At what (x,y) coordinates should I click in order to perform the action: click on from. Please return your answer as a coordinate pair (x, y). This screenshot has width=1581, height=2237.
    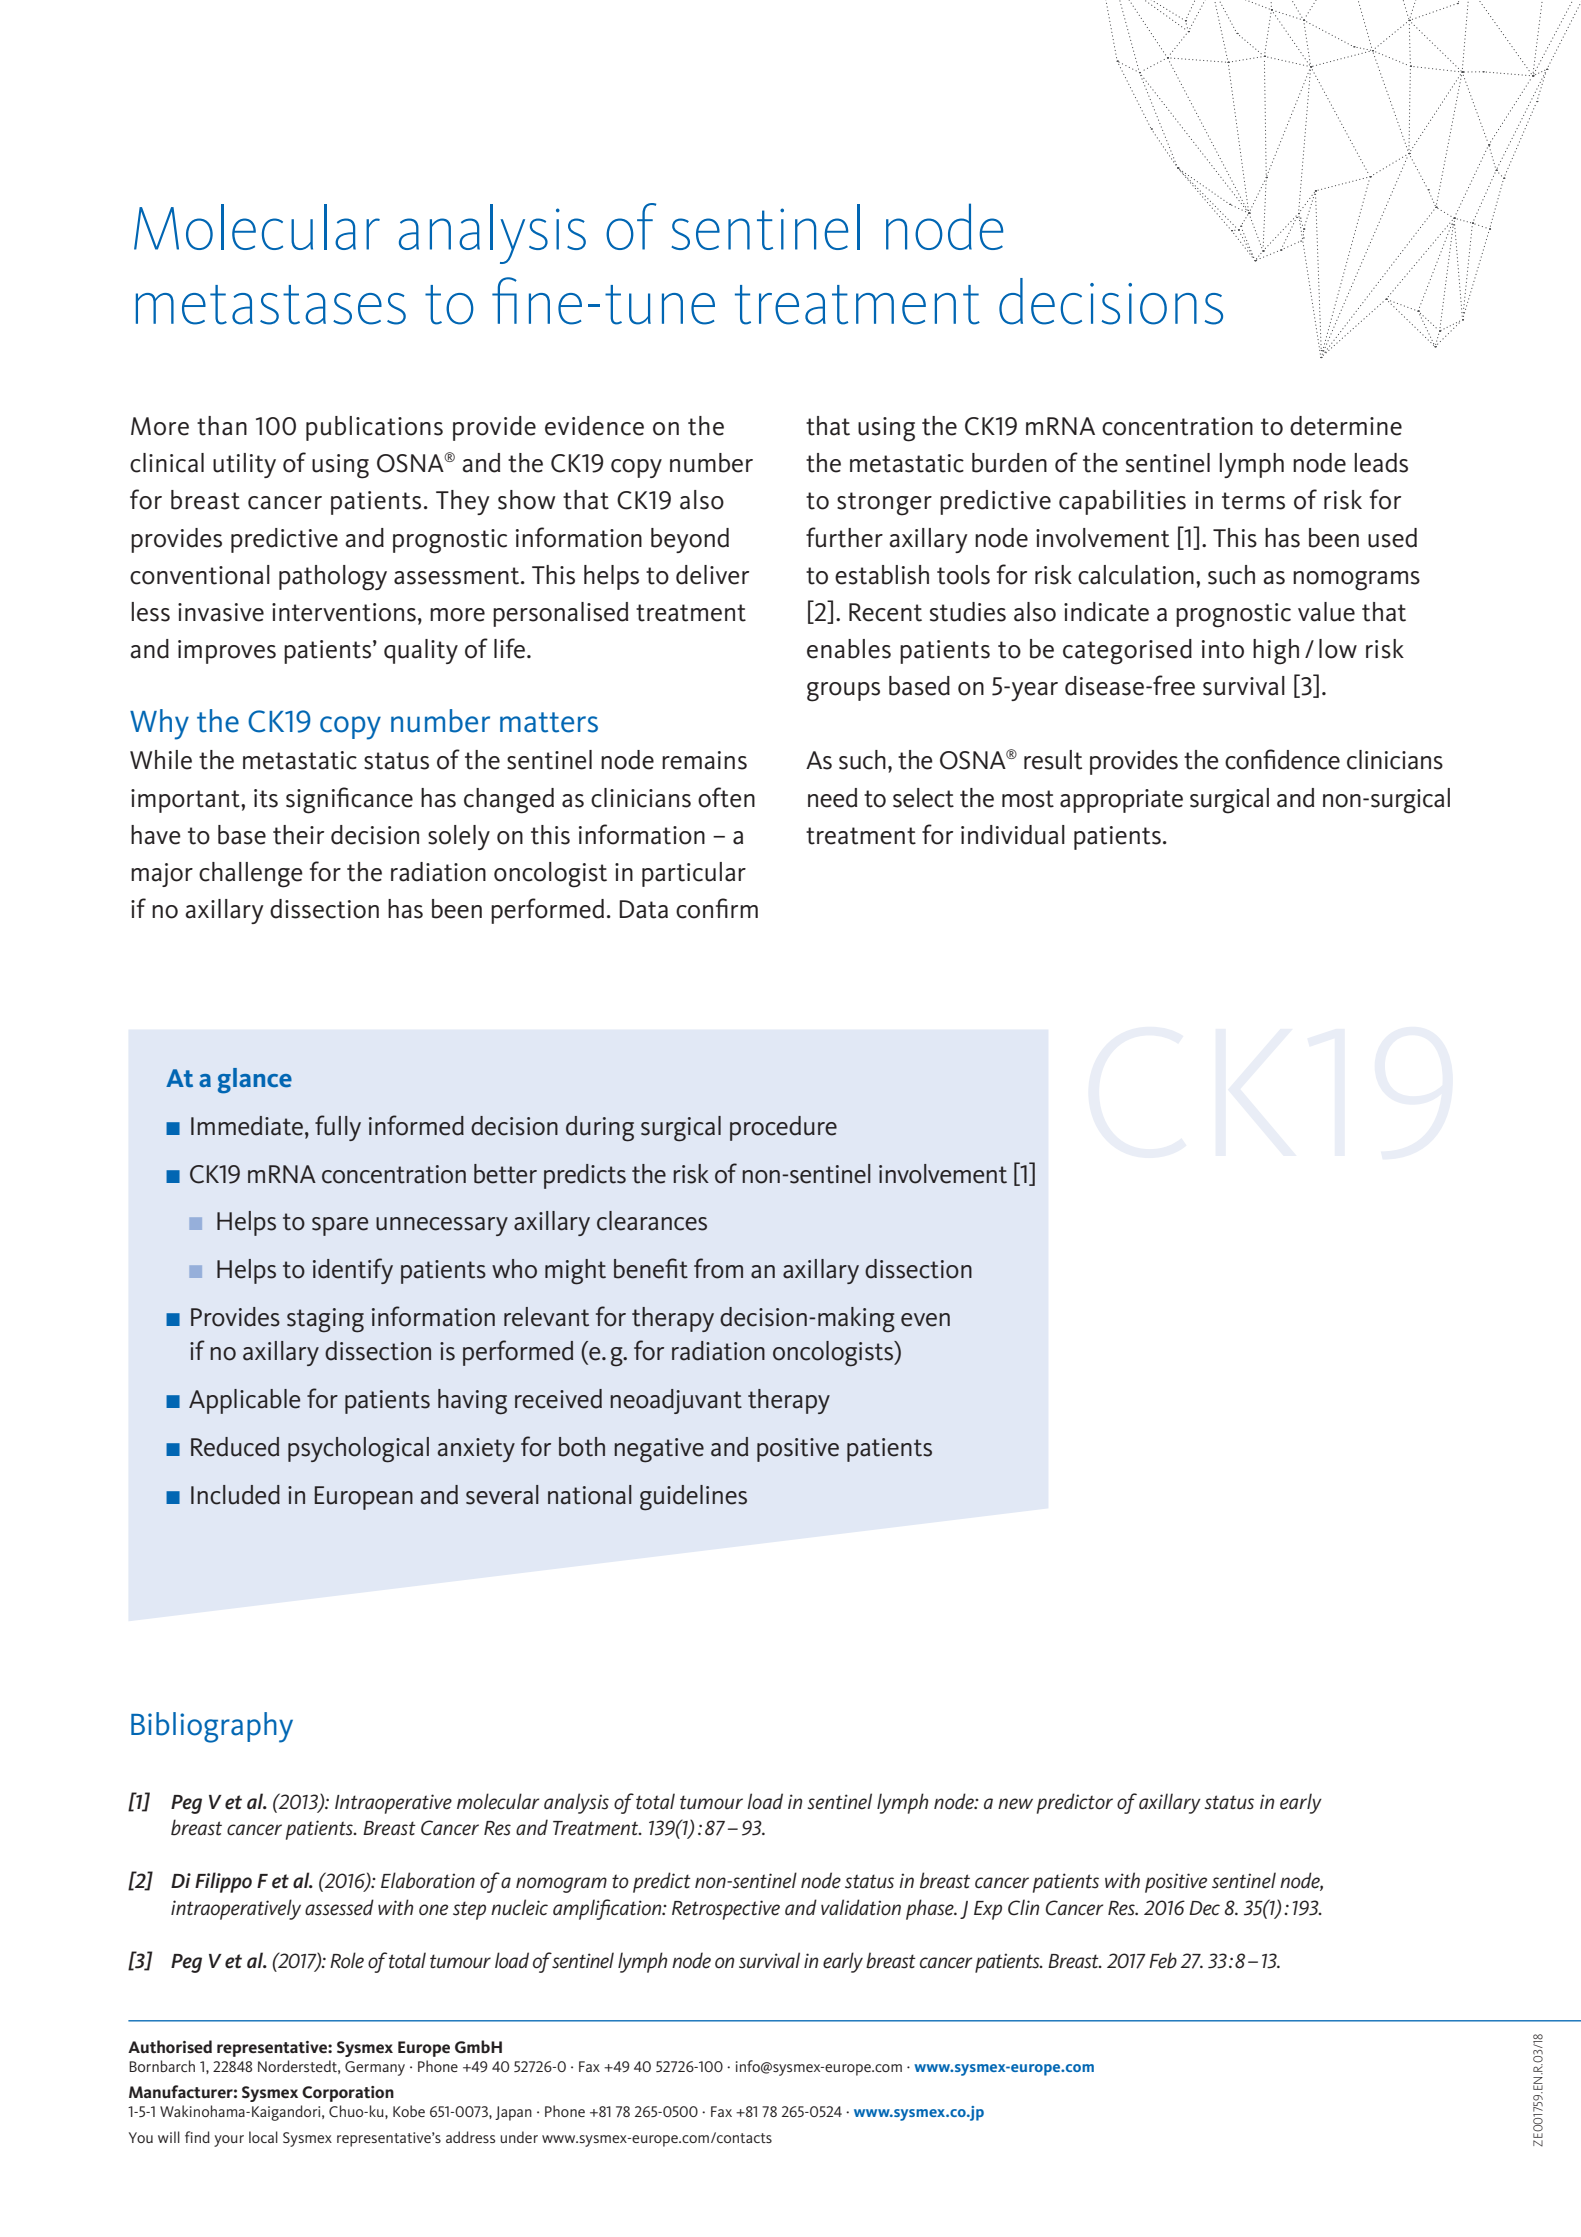
    Looking at the image, I should click on (718, 1268).
